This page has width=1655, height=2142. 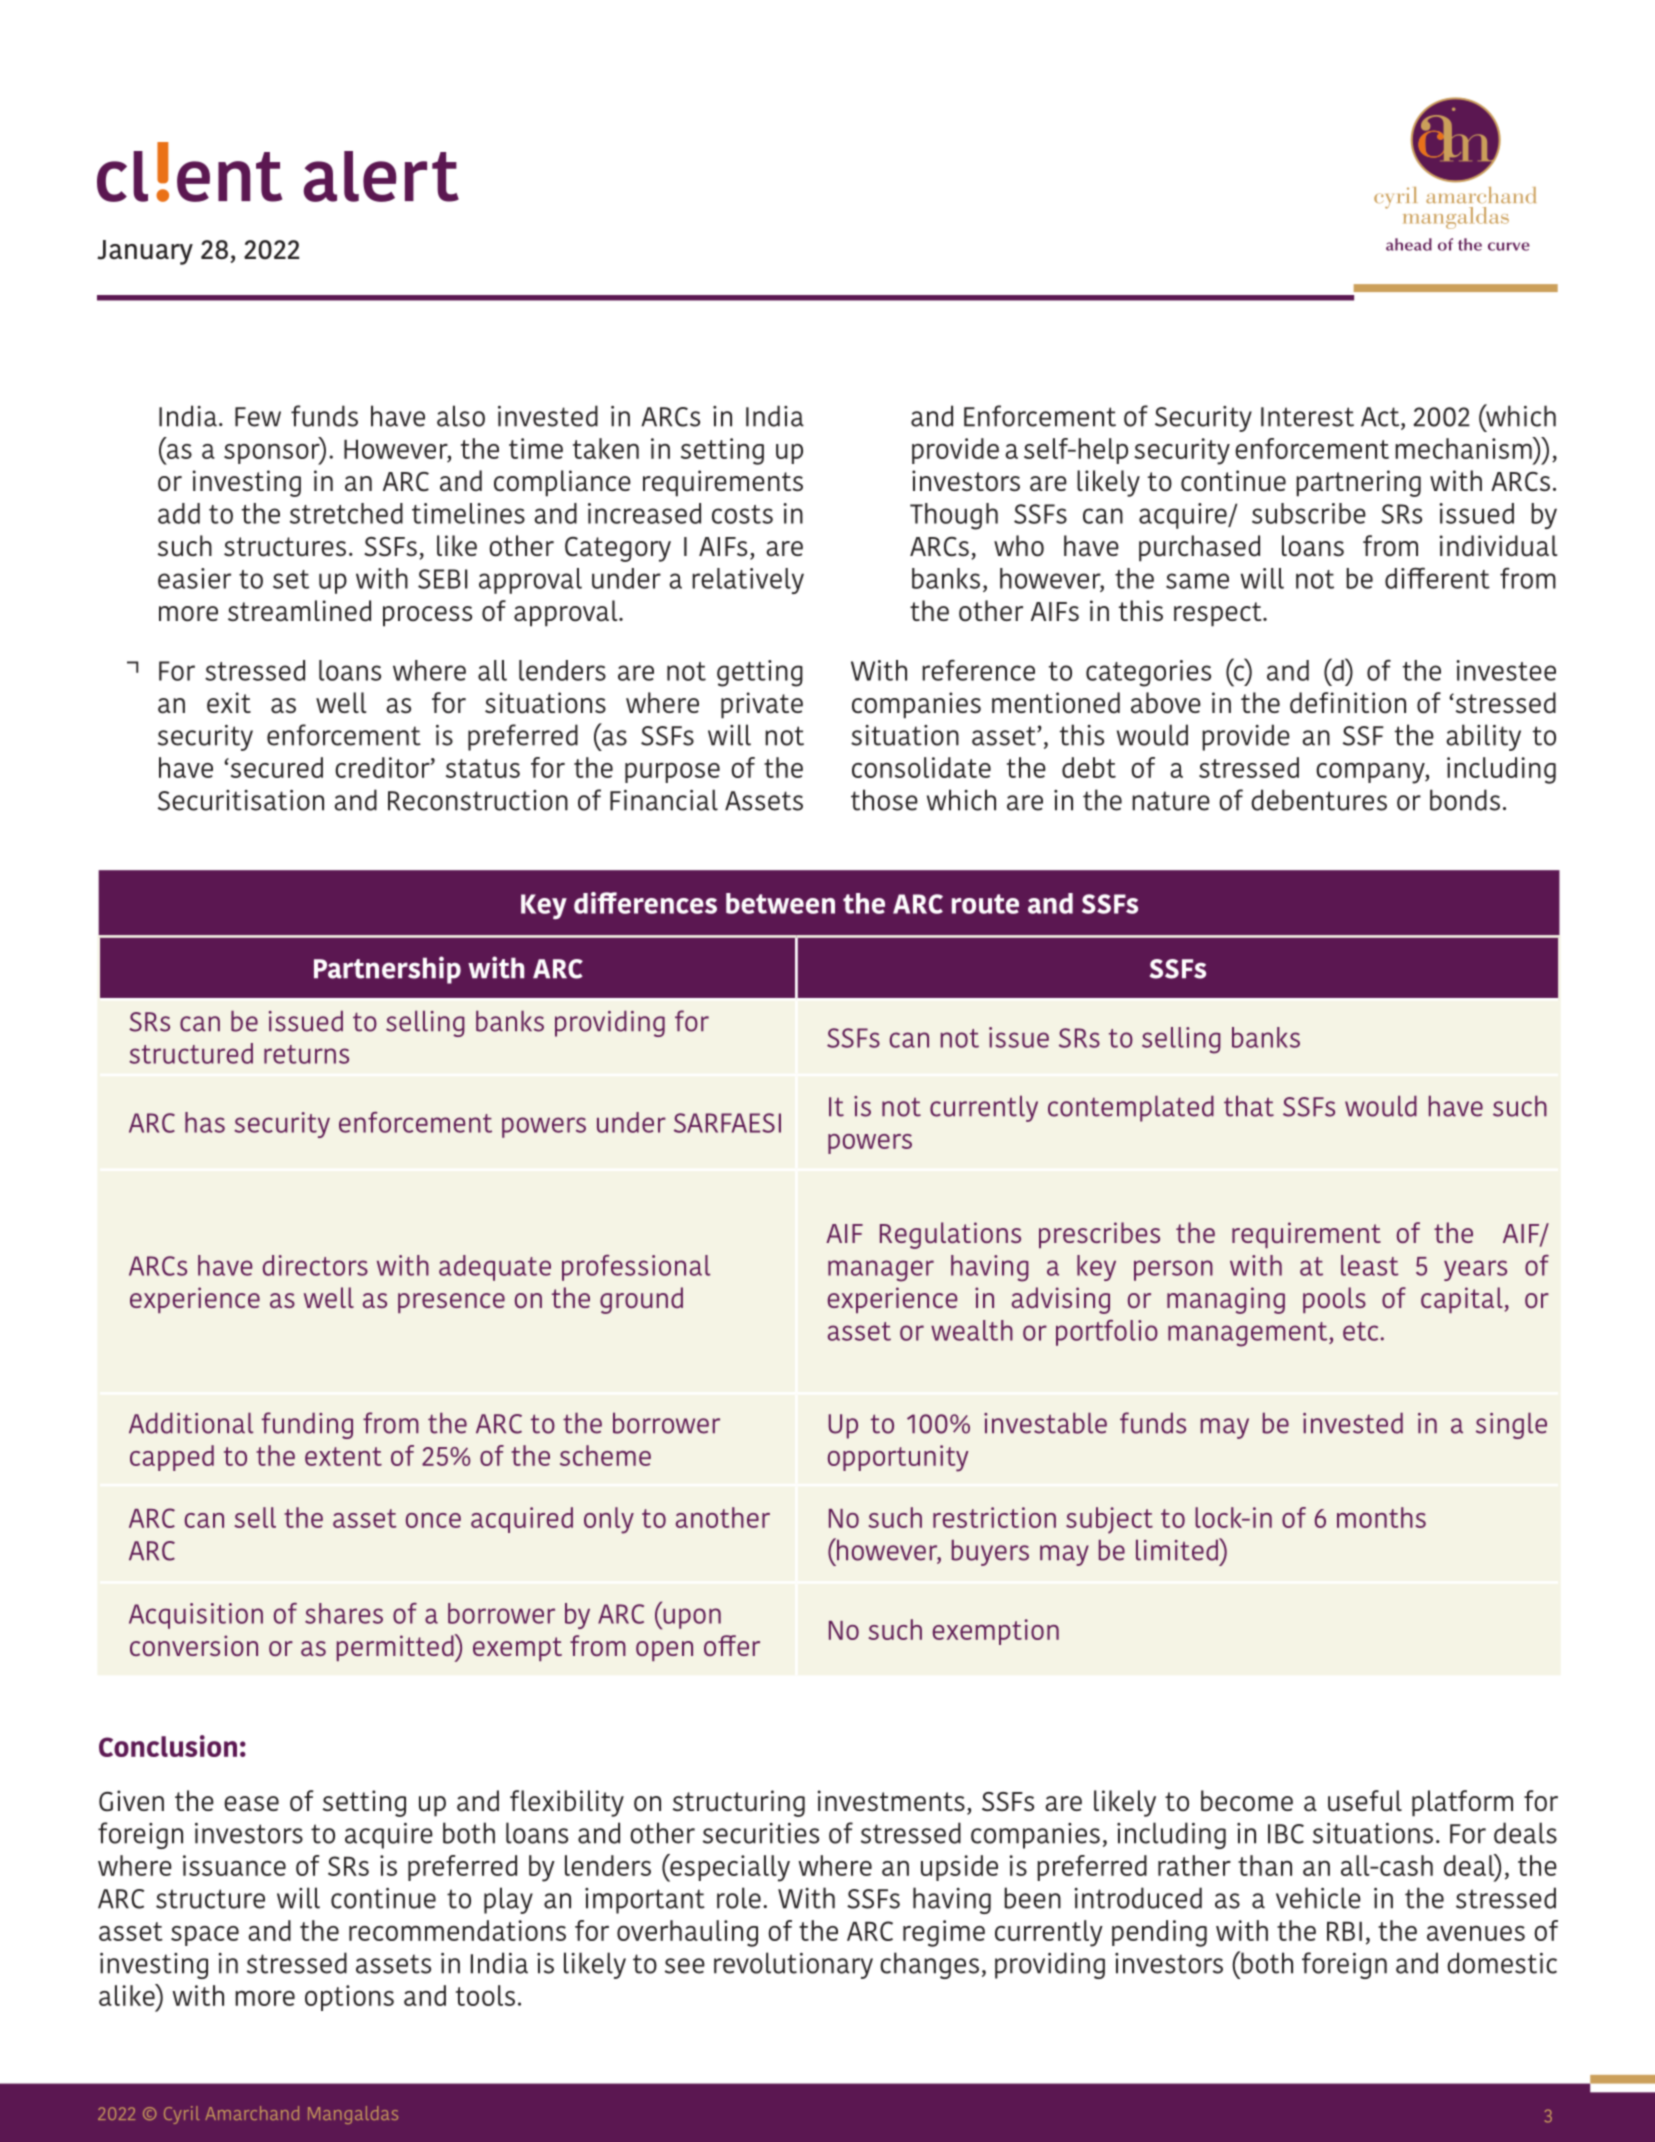 What do you see at coordinates (606, 448) in the page?
I see `taken` at bounding box center [606, 448].
